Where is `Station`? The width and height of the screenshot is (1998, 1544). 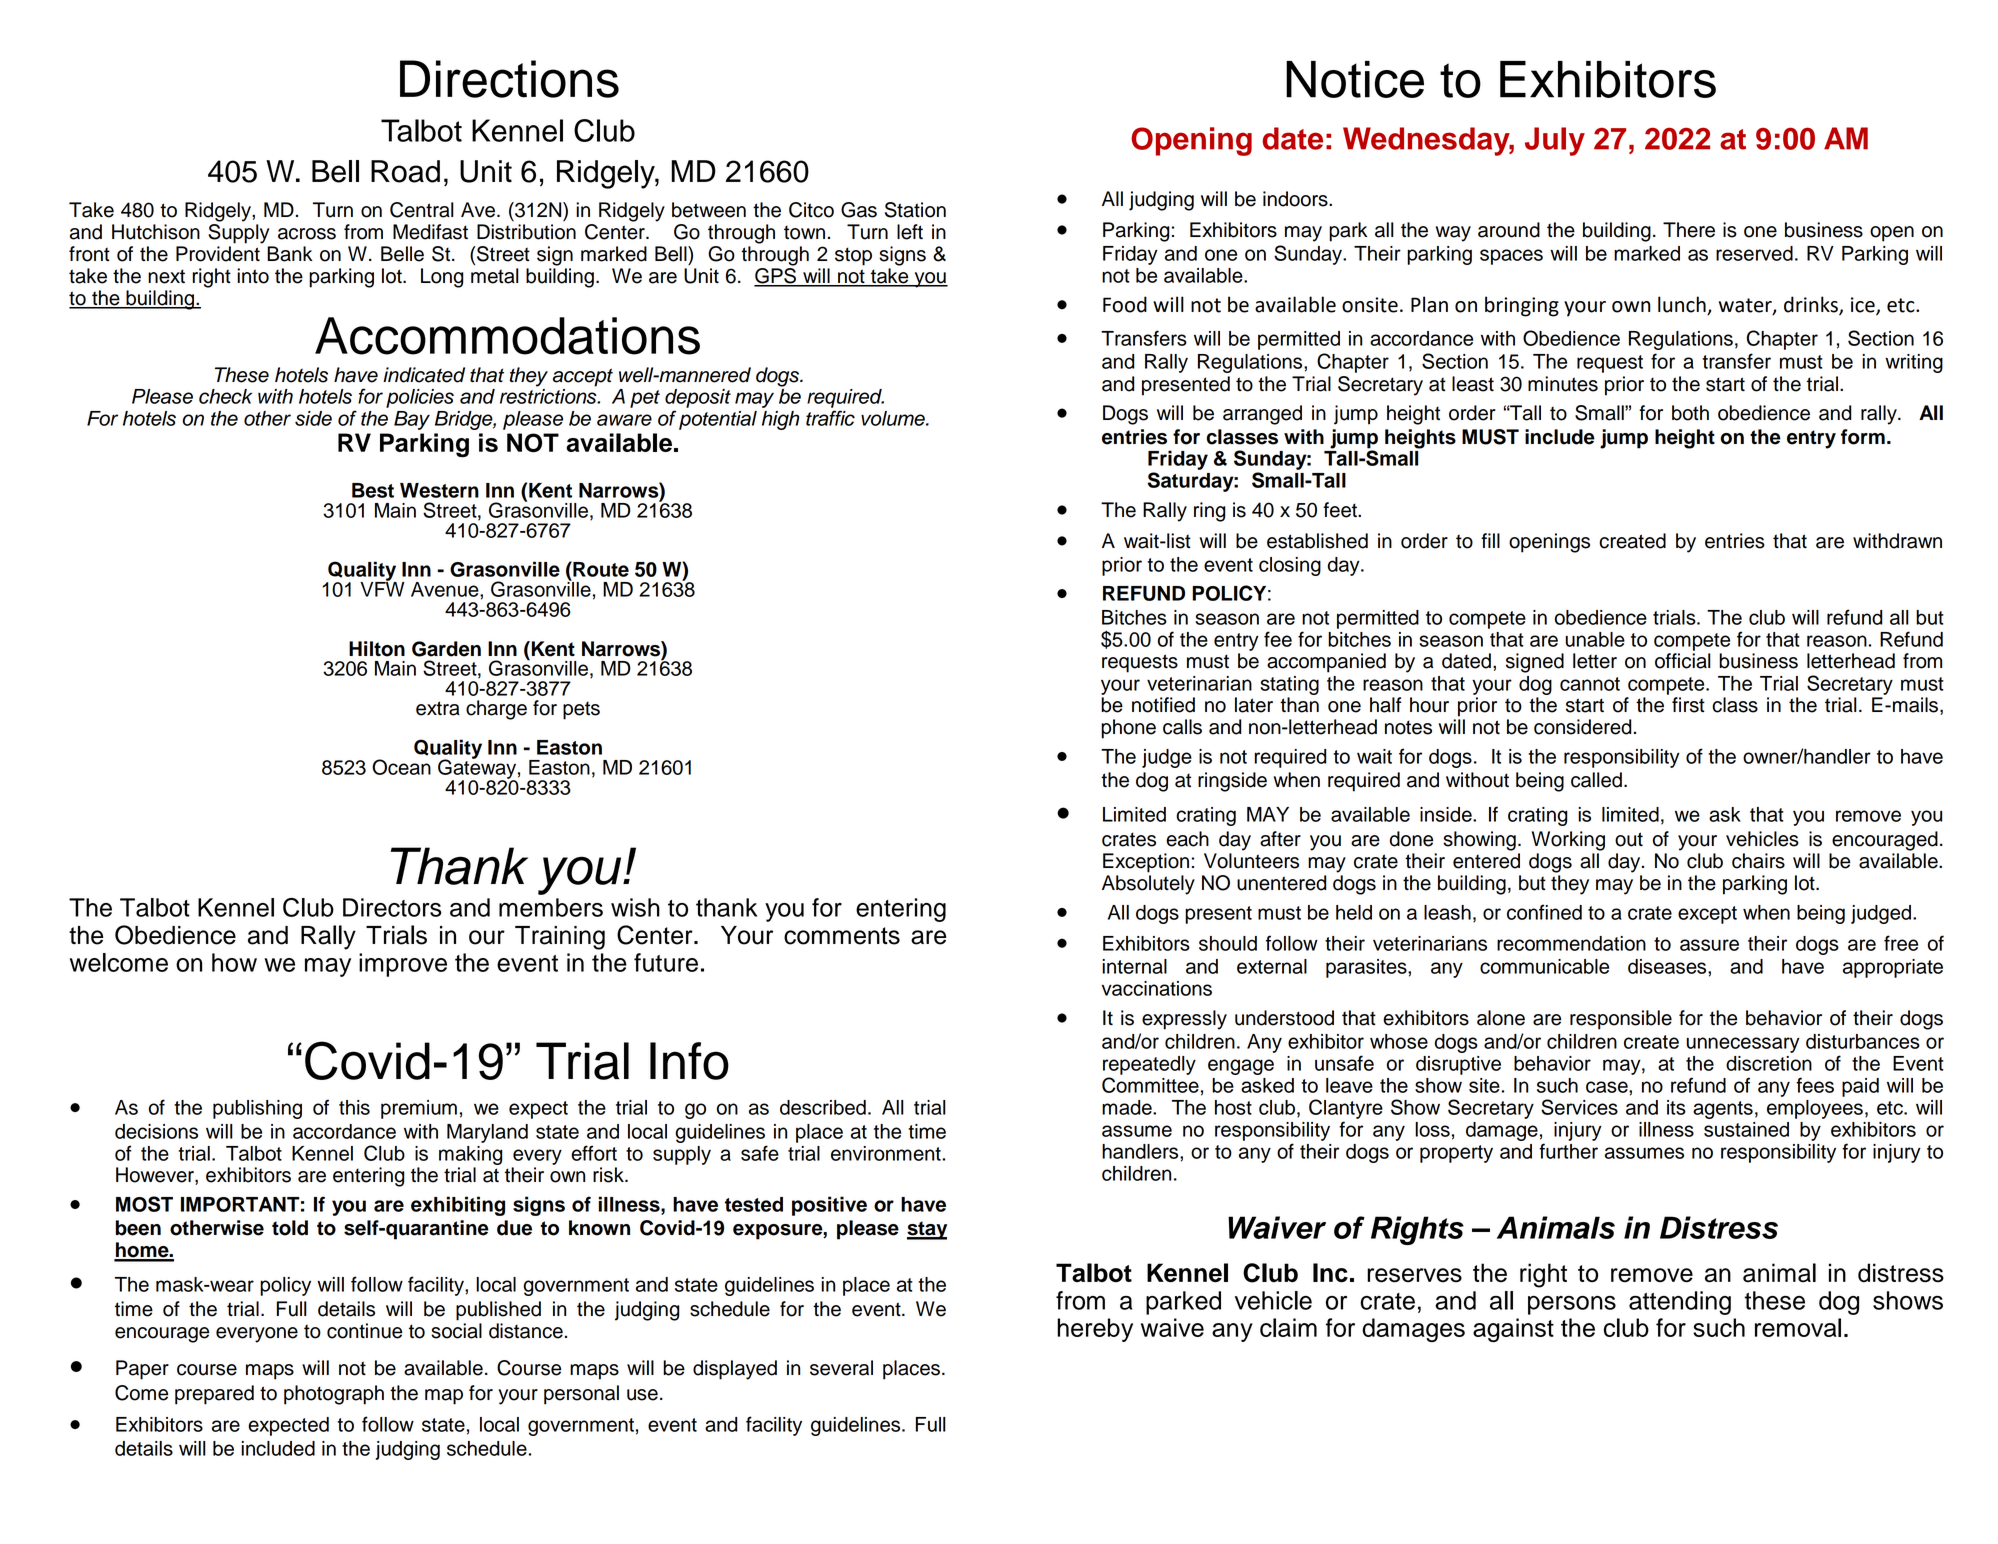
Station is located at coordinates (915, 210).
